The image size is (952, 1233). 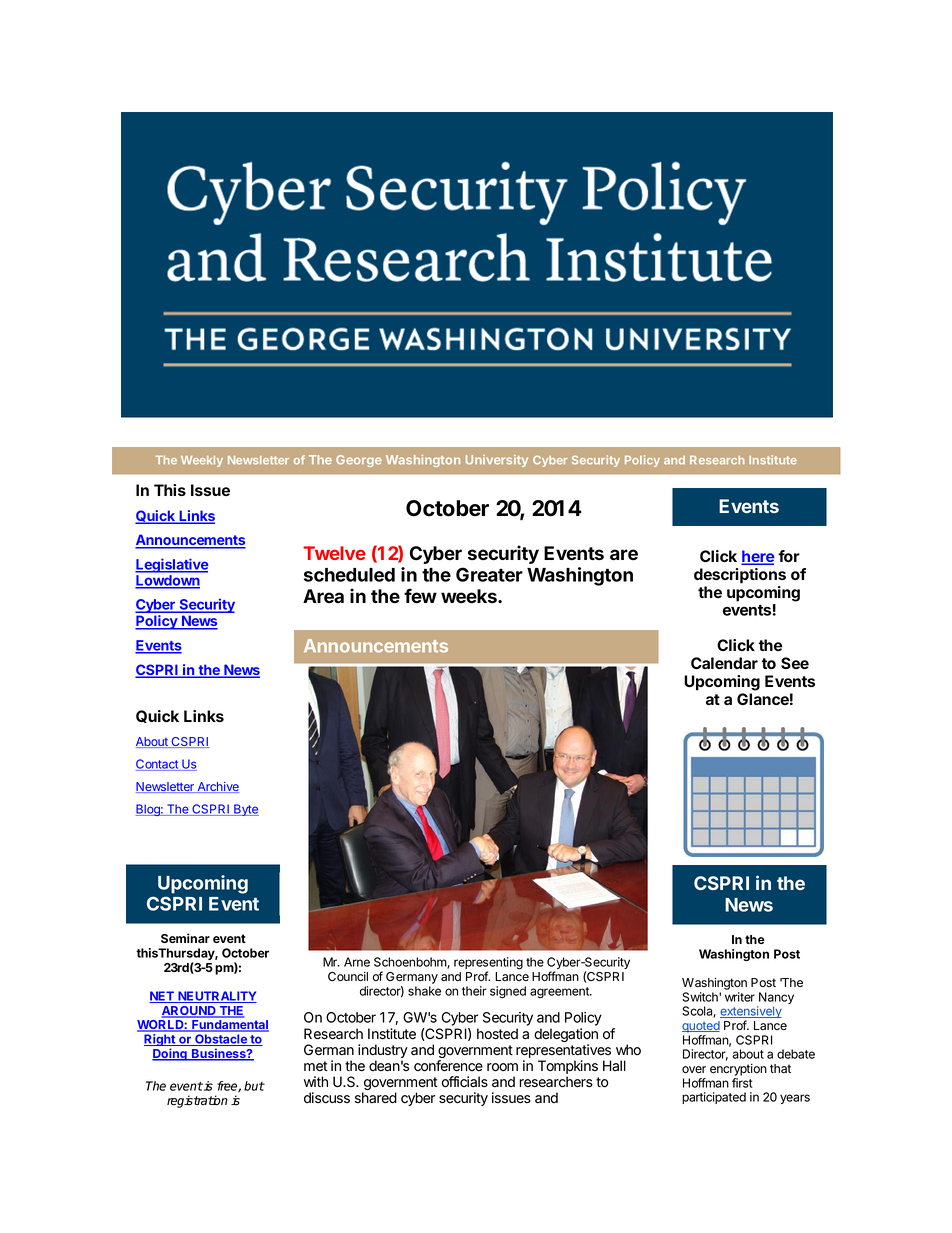 What do you see at coordinates (202, 461) in the screenshot?
I see `Weekly` at bounding box center [202, 461].
